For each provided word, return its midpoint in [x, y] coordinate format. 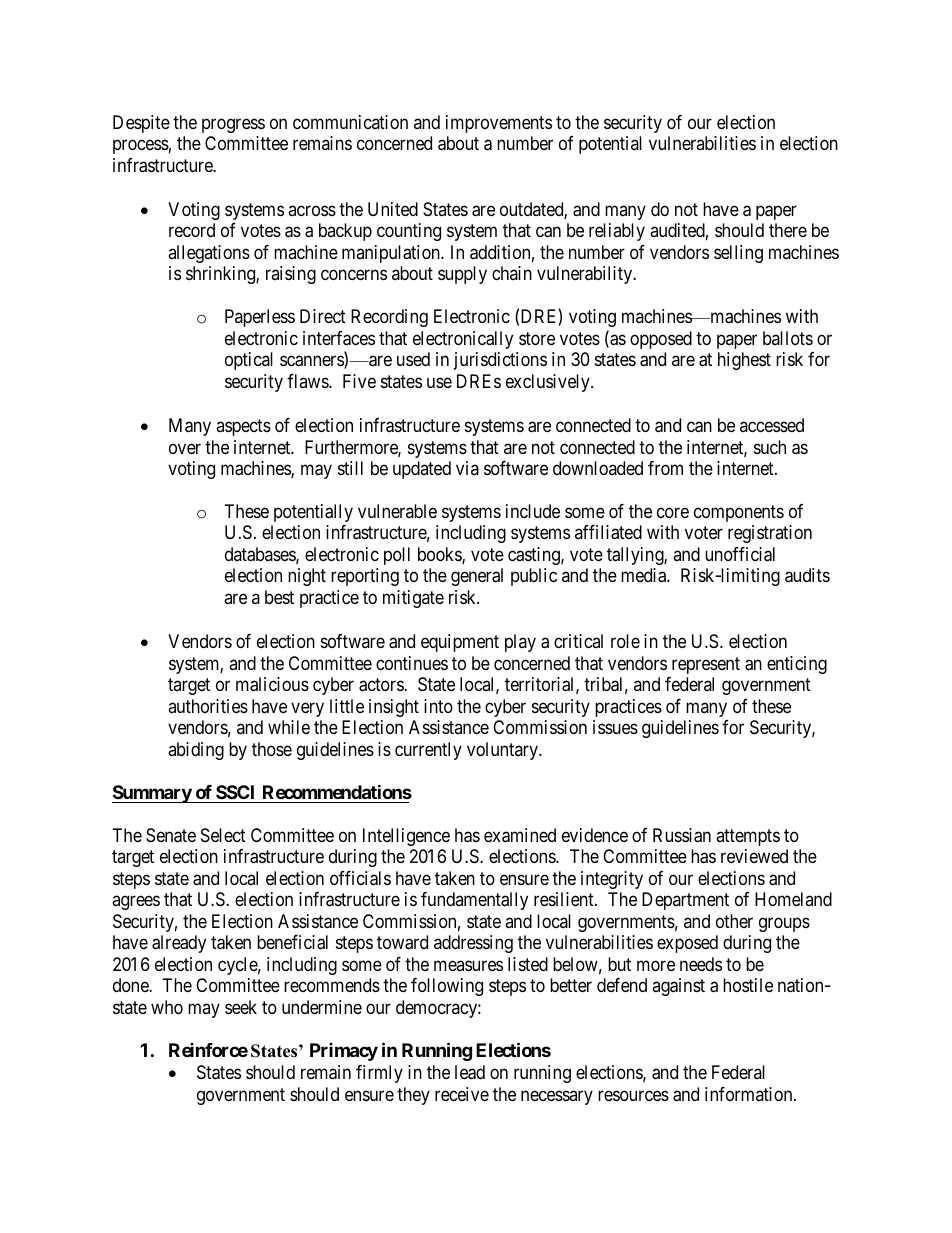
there [788, 230]
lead [470, 1072]
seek [241, 1007]
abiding [196, 751]
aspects [243, 427]
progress [233, 125]
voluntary [503, 751]
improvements [499, 124]
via [467, 468]
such [770, 447]
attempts [748, 837]
